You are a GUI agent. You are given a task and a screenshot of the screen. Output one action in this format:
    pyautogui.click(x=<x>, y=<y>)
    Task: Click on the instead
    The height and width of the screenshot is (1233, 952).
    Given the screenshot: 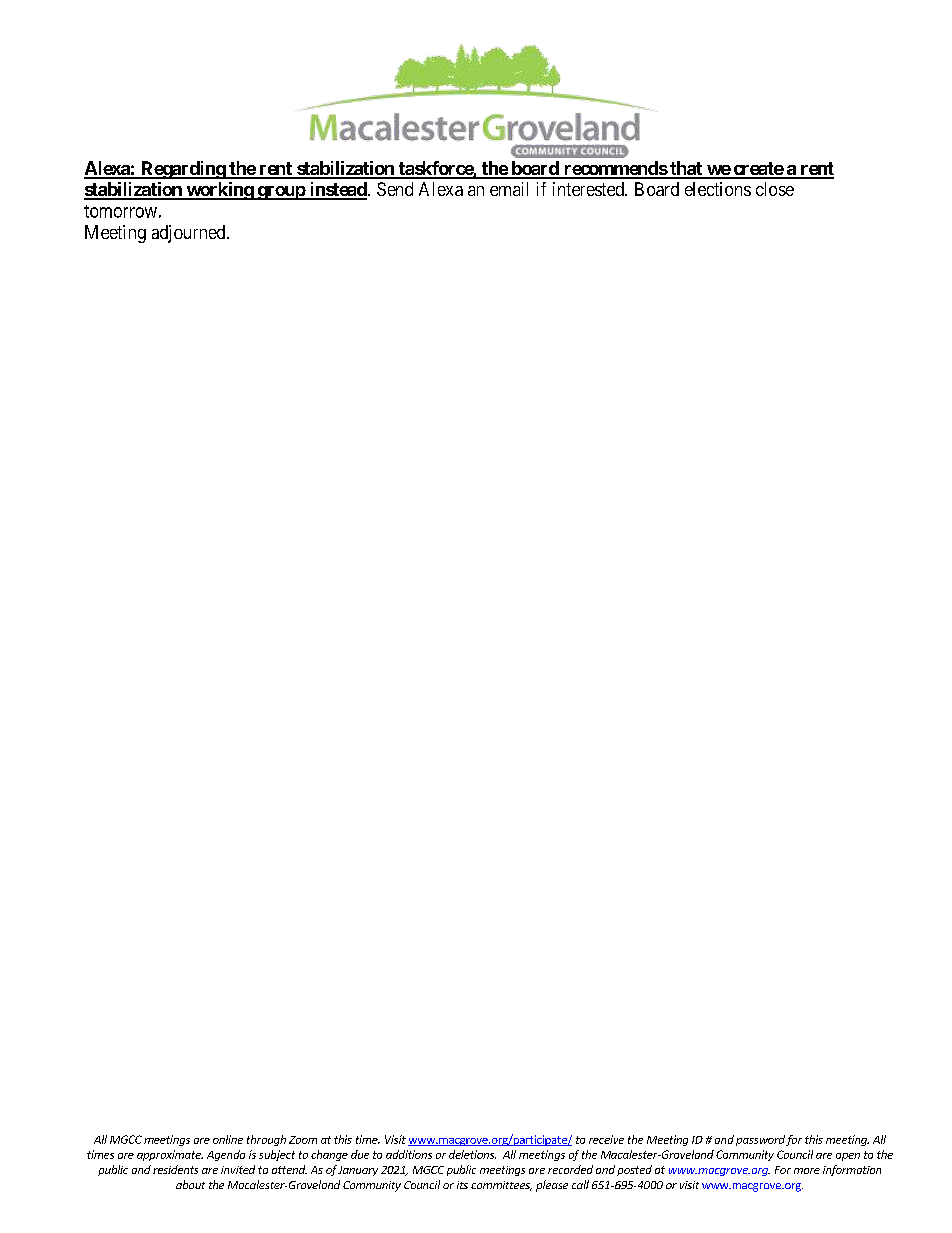 What is the action you would take?
    pyautogui.click(x=338, y=190)
